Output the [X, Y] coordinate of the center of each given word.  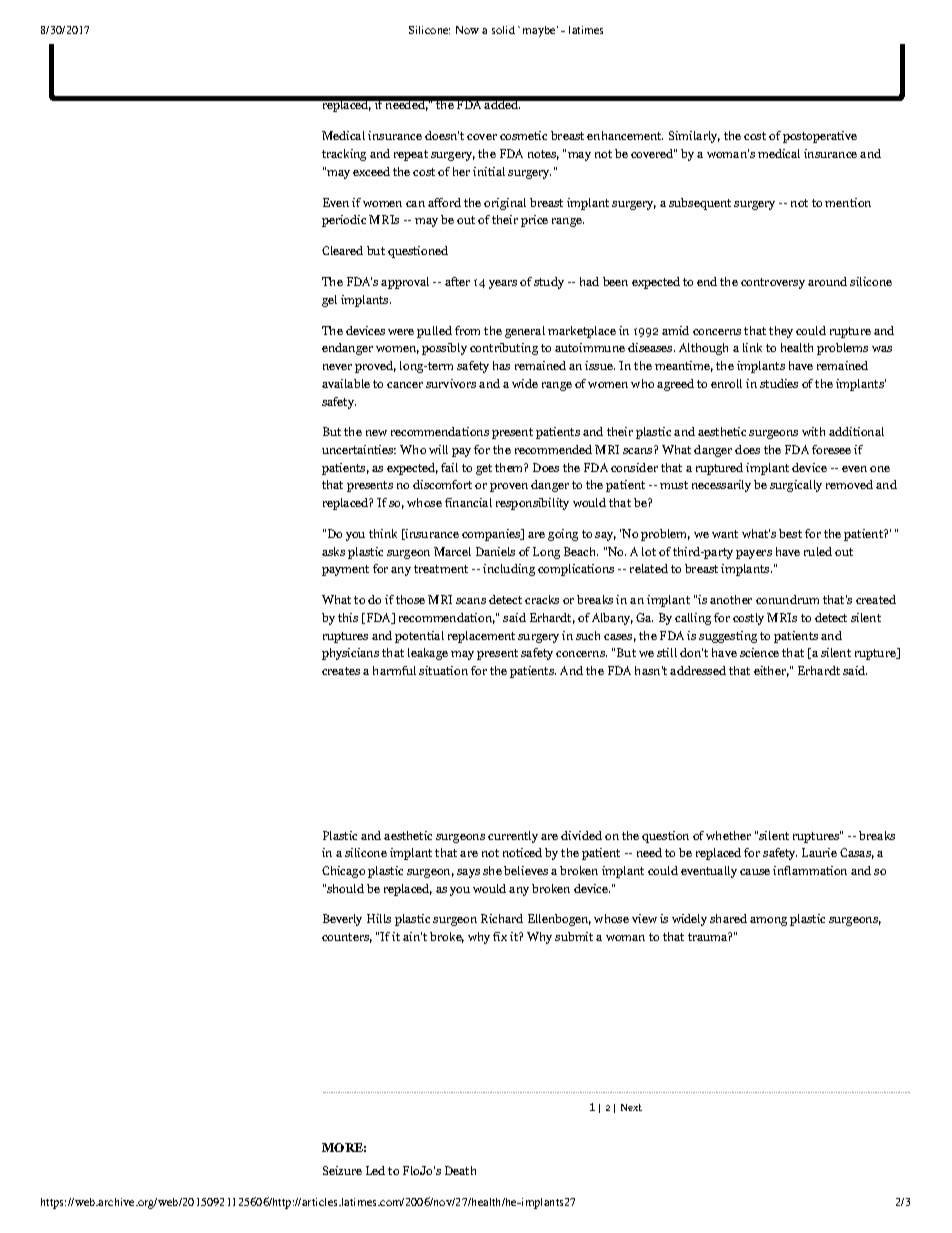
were [401, 332]
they [781, 332]
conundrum [787, 599]
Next [631, 1107]
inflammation [810, 870]
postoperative [820, 137]
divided [581, 835]
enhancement [625, 135]
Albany [612, 619]
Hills [379, 918]
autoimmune [590, 347]
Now [467, 30]
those [410, 599]
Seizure [342, 1170]
